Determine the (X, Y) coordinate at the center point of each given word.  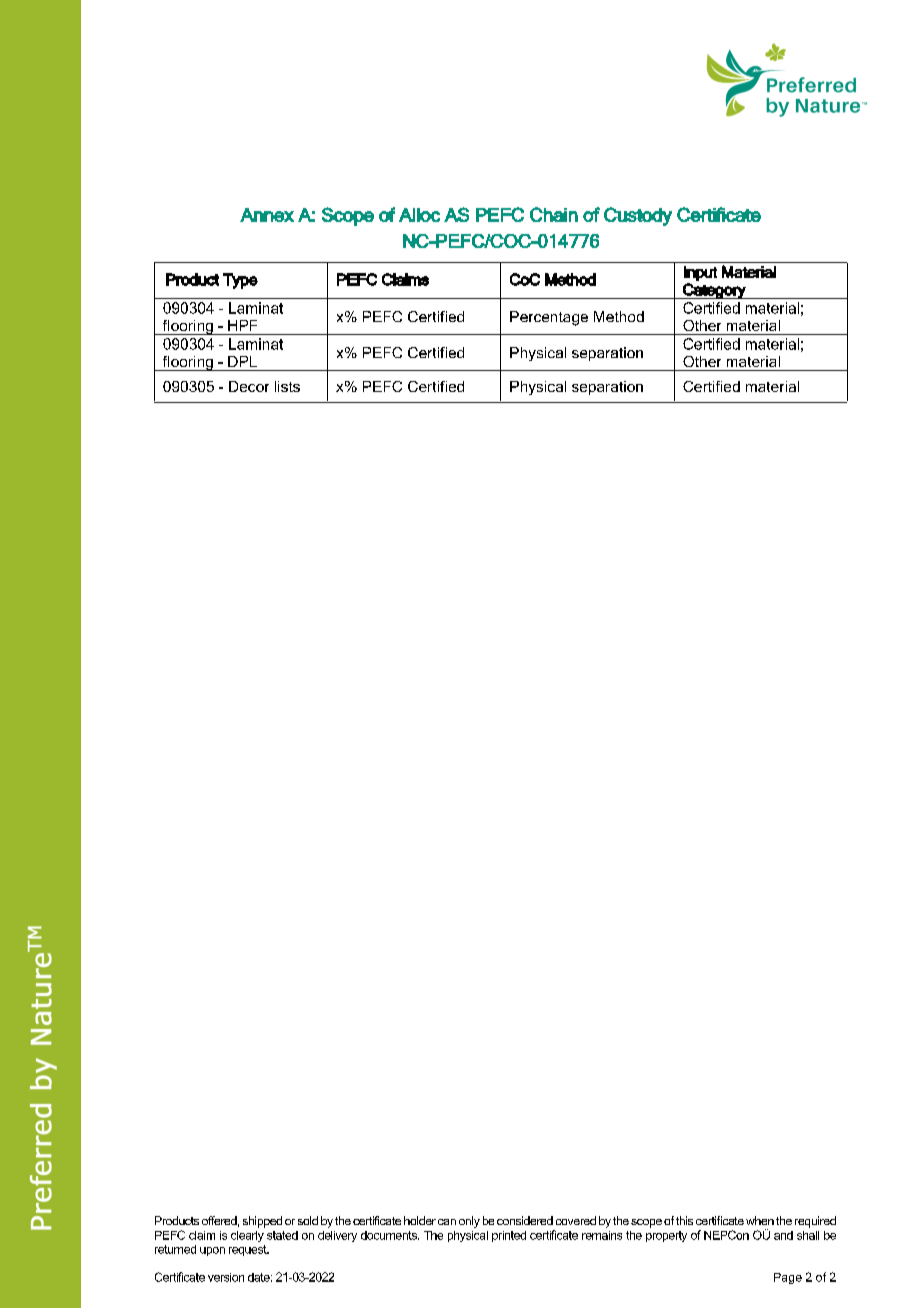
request (249, 1250)
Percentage (549, 318)
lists (287, 386)
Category (714, 291)
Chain (554, 214)
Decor (249, 386)
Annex (267, 215)
